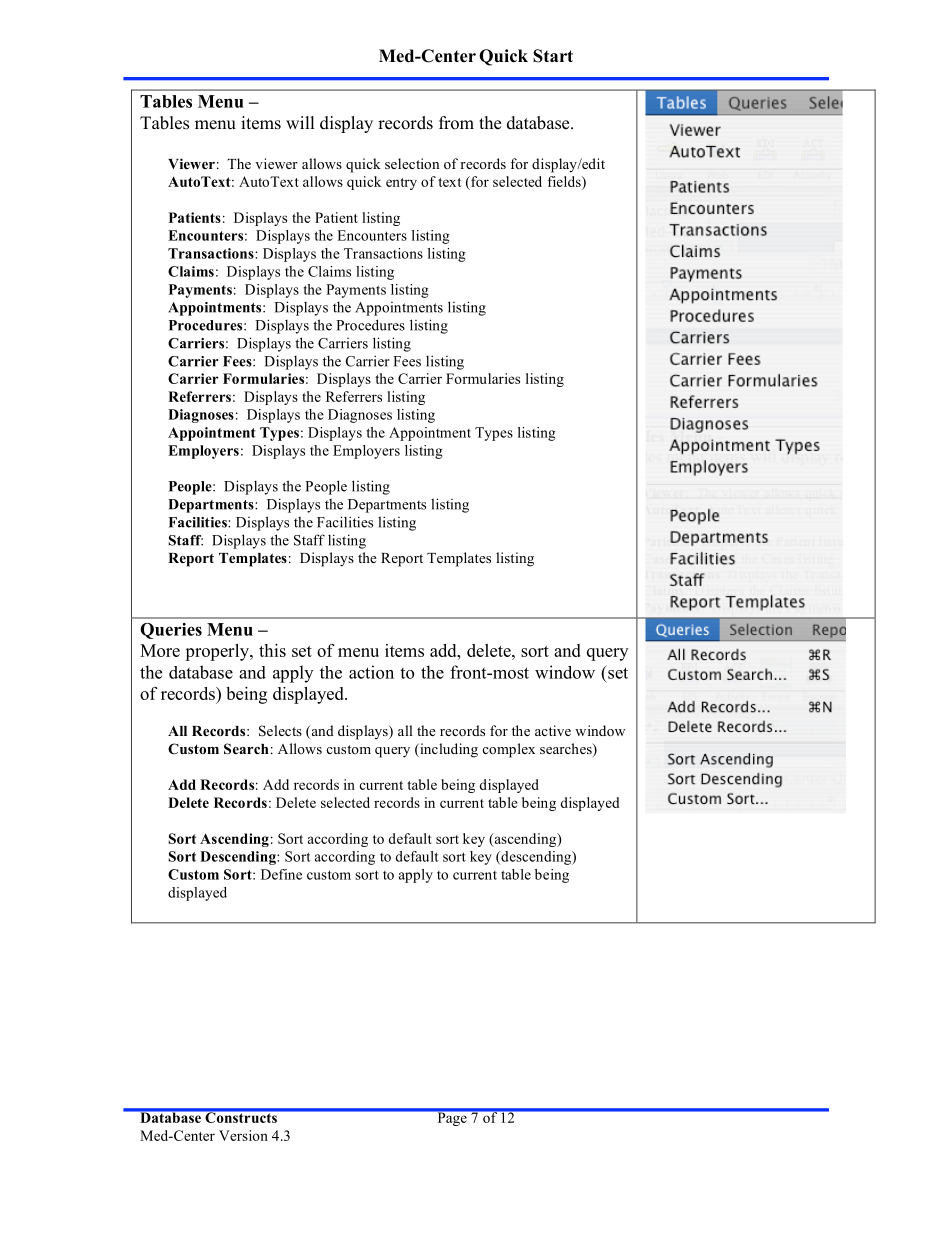 The height and width of the screenshot is (1233, 952). What do you see at coordinates (553, 730) in the screenshot?
I see `active` at bounding box center [553, 730].
